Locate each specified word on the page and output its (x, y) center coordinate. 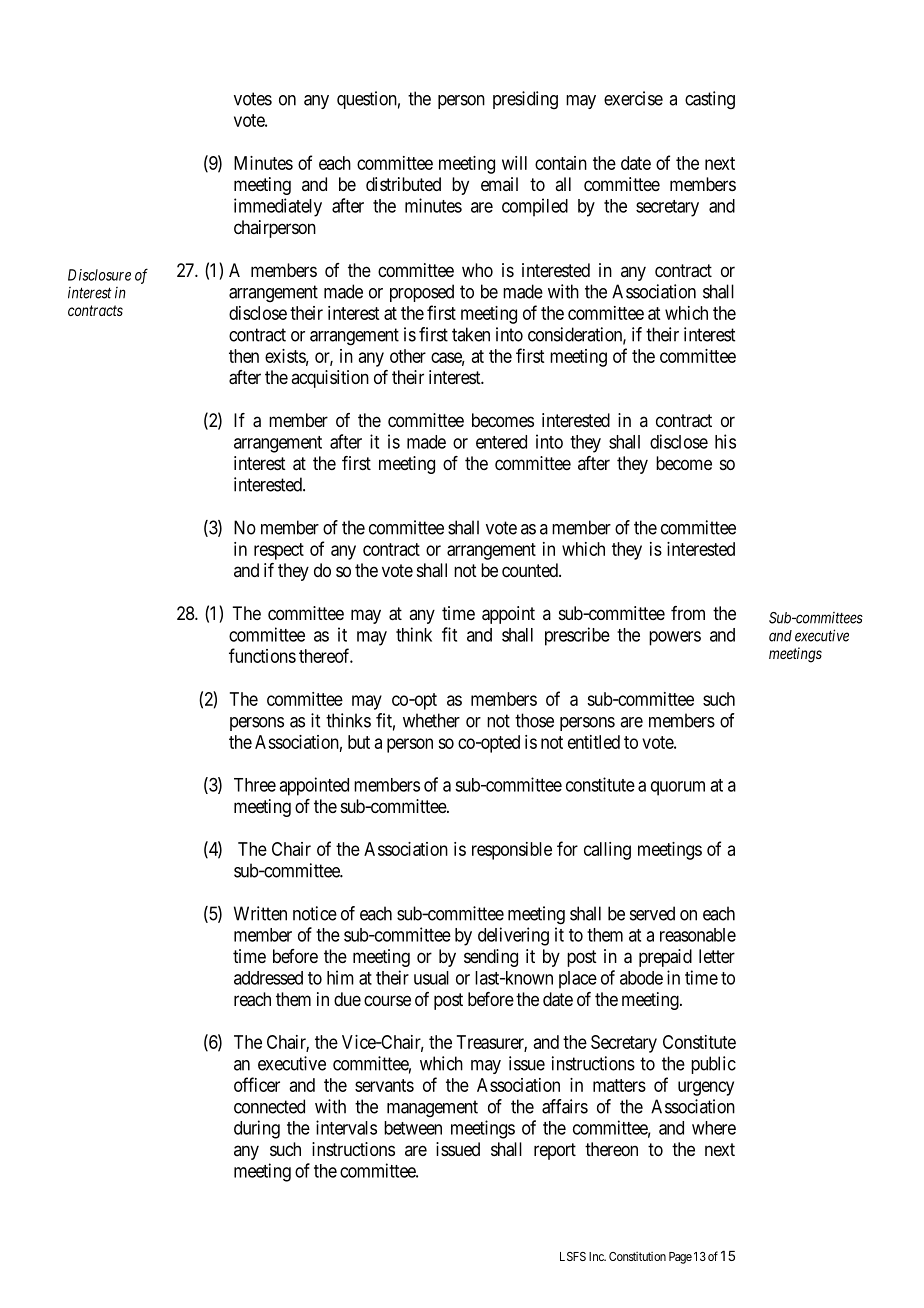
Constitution (637, 1256)
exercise (633, 98)
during (257, 1129)
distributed (403, 184)
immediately (278, 207)
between (413, 1128)
